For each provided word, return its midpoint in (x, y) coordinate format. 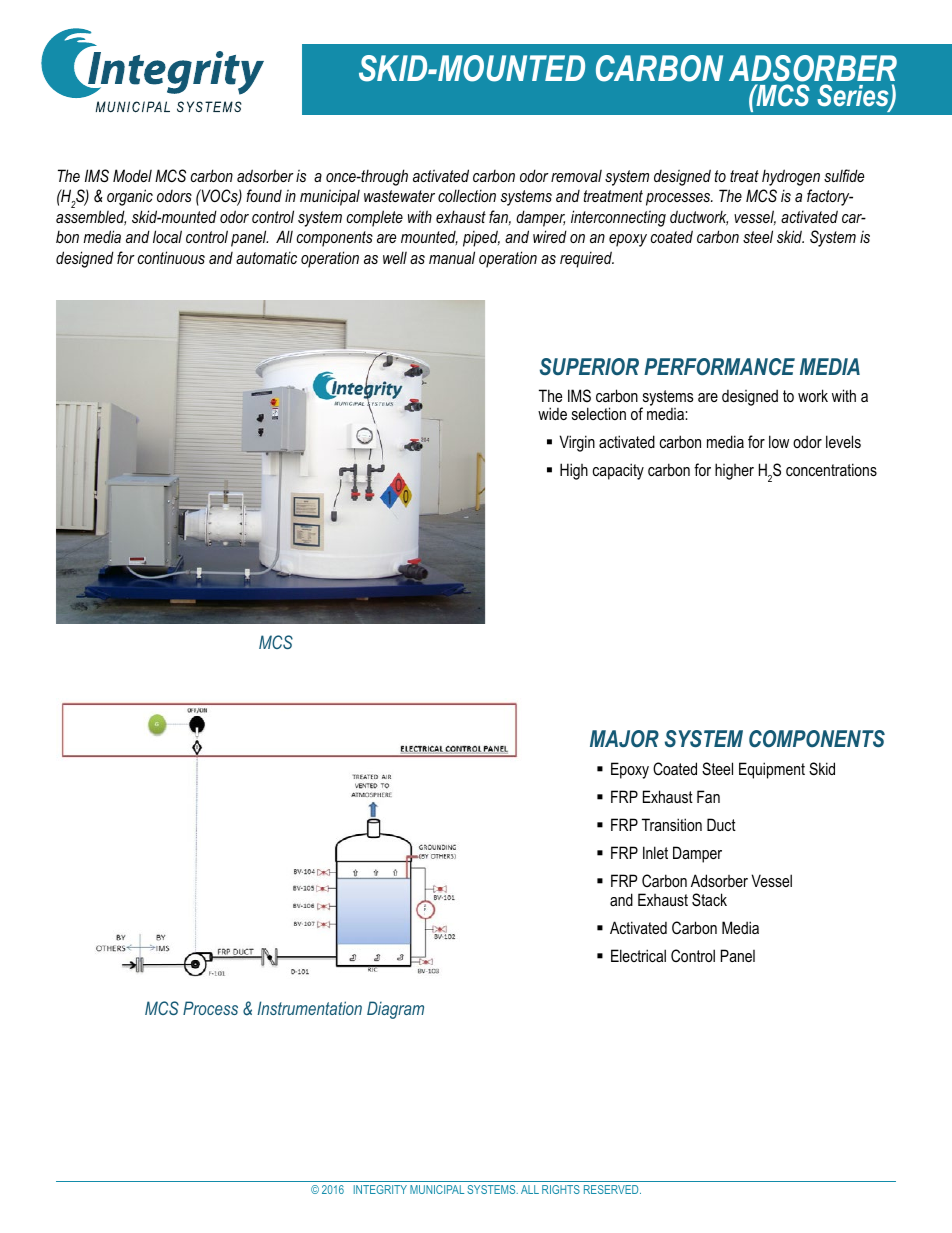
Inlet (655, 852)
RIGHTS (561, 1189)
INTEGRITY (380, 1189)
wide (552, 413)
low (779, 441)
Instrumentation (309, 1008)
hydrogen (791, 177)
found (264, 195)
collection (467, 195)
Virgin (577, 443)
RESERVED (612, 1189)
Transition (672, 824)
